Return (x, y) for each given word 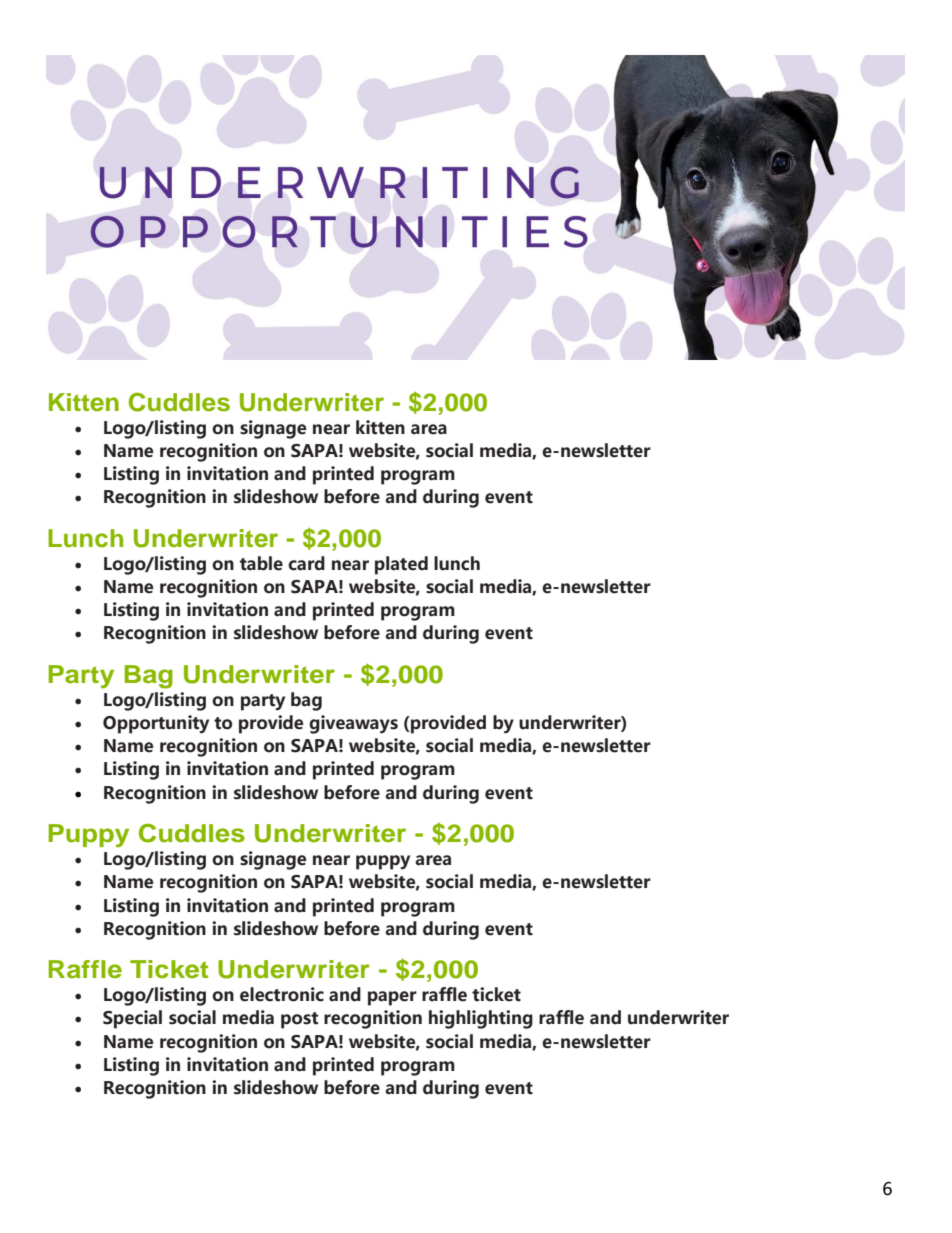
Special (132, 1019)
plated (401, 565)
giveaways (353, 724)
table (261, 563)
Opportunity (156, 724)
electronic (282, 994)
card (306, 563)
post (299, 1020)
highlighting (481, 1019)
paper (392, 998)
